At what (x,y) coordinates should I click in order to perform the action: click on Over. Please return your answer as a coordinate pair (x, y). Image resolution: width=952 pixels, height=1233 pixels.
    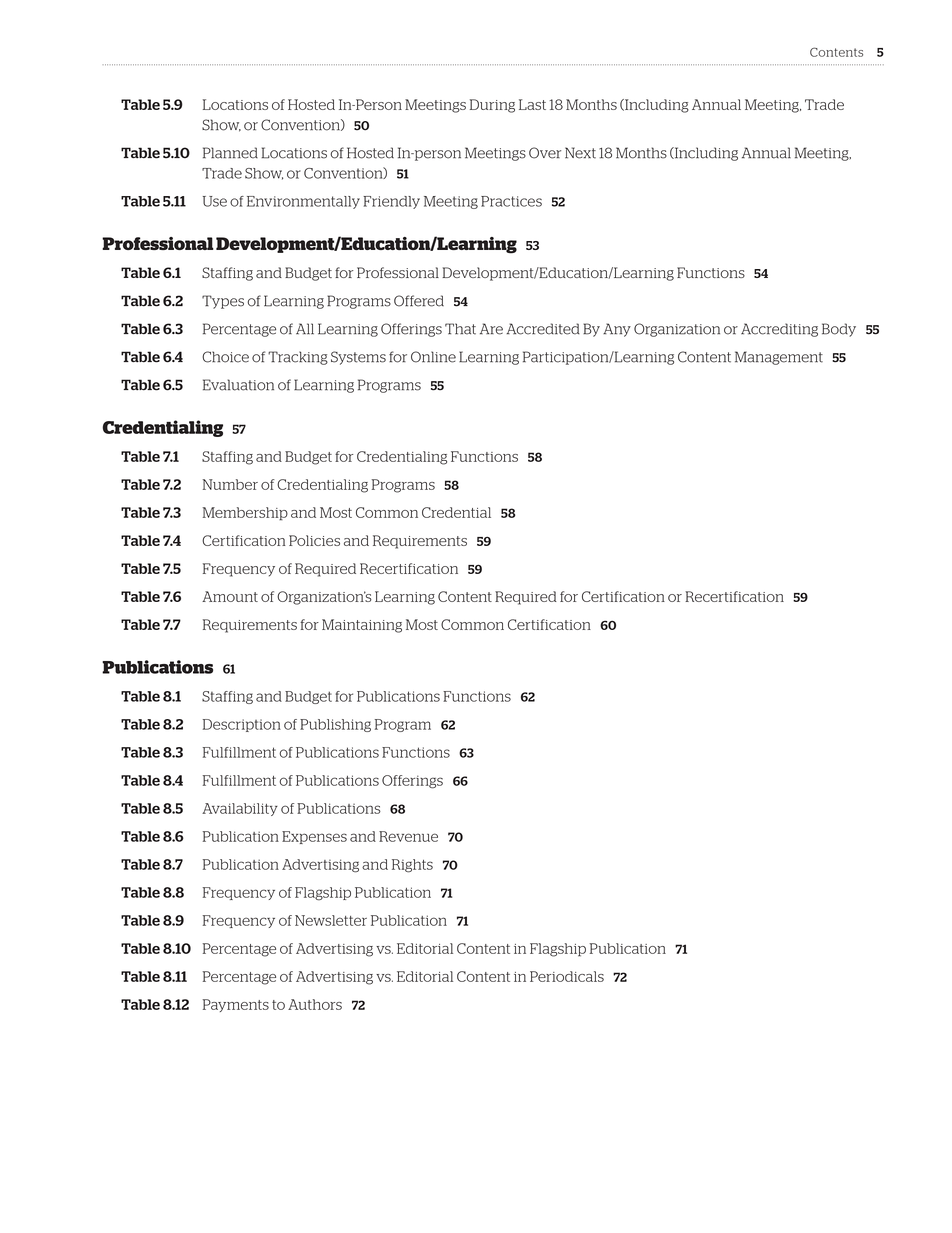
    Looking at the image, I should click on (545, 153).
